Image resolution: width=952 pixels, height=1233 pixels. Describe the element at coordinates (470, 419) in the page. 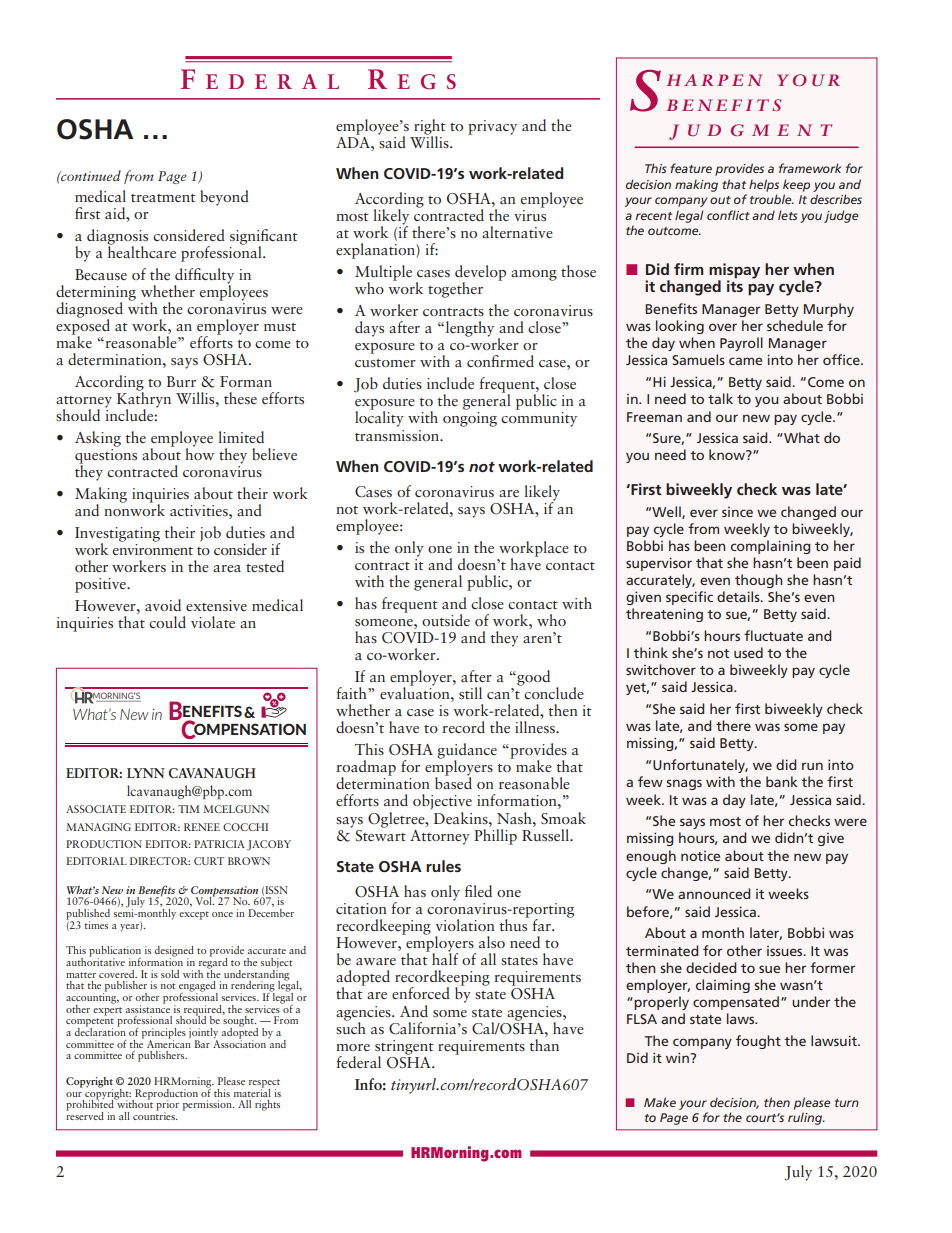

I see `ongoing` at that location.
